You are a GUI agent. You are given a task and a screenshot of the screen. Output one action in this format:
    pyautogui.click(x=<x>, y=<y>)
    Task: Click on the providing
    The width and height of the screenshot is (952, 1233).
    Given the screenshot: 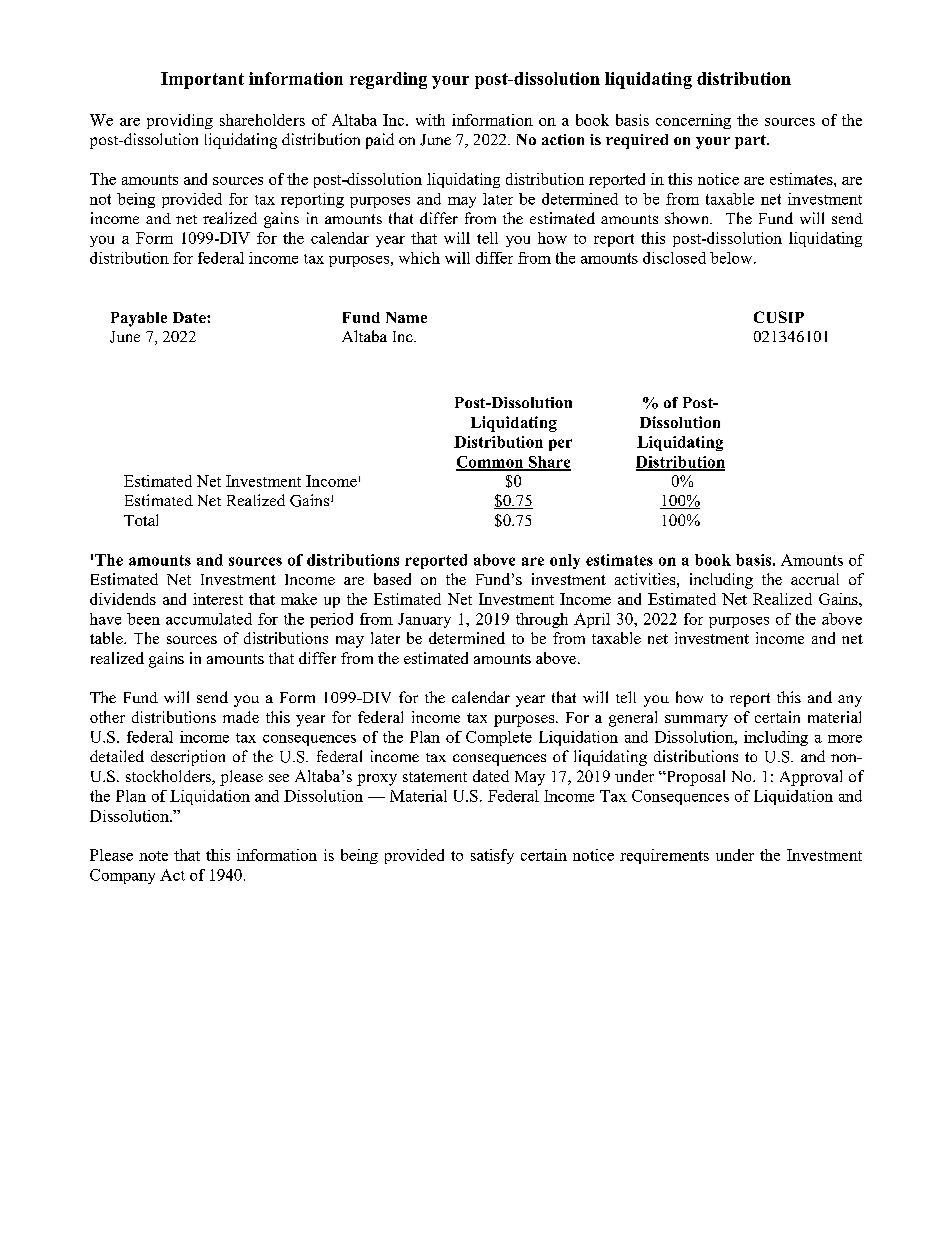 What is the action you would take?
    pyautogui.click(x=180, y=121)
